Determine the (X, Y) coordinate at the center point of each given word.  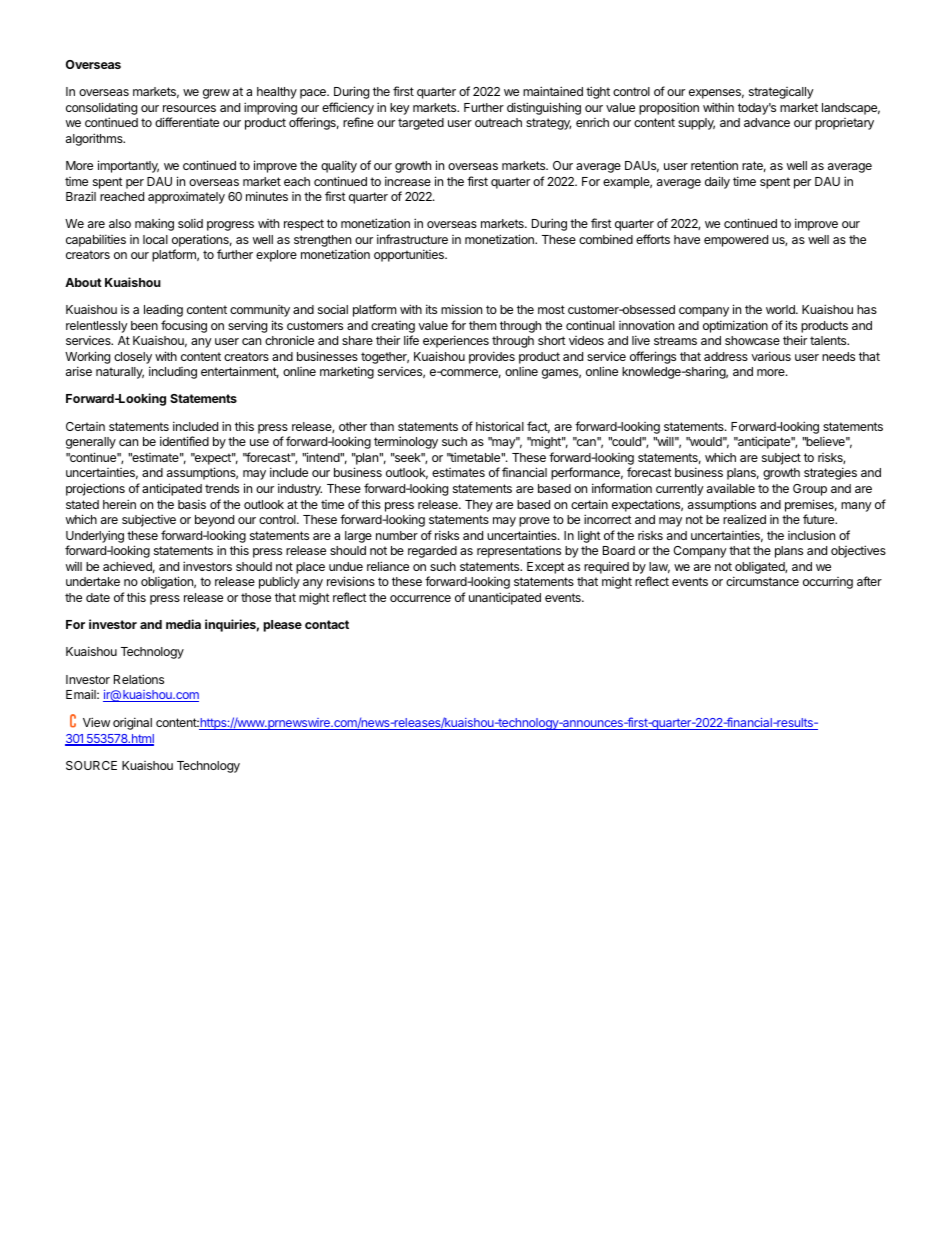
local (155, 239)
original (132, 723)
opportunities (410, 255)
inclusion (811, 535)
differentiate (187, 122)
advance (767, 122)
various (771, 356)
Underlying (95, 536)
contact (327, 624)
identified (184, 441)
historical (500, 426)
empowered (736, 241)
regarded (432, 552)
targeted (421, 124)
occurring (828, 583)
